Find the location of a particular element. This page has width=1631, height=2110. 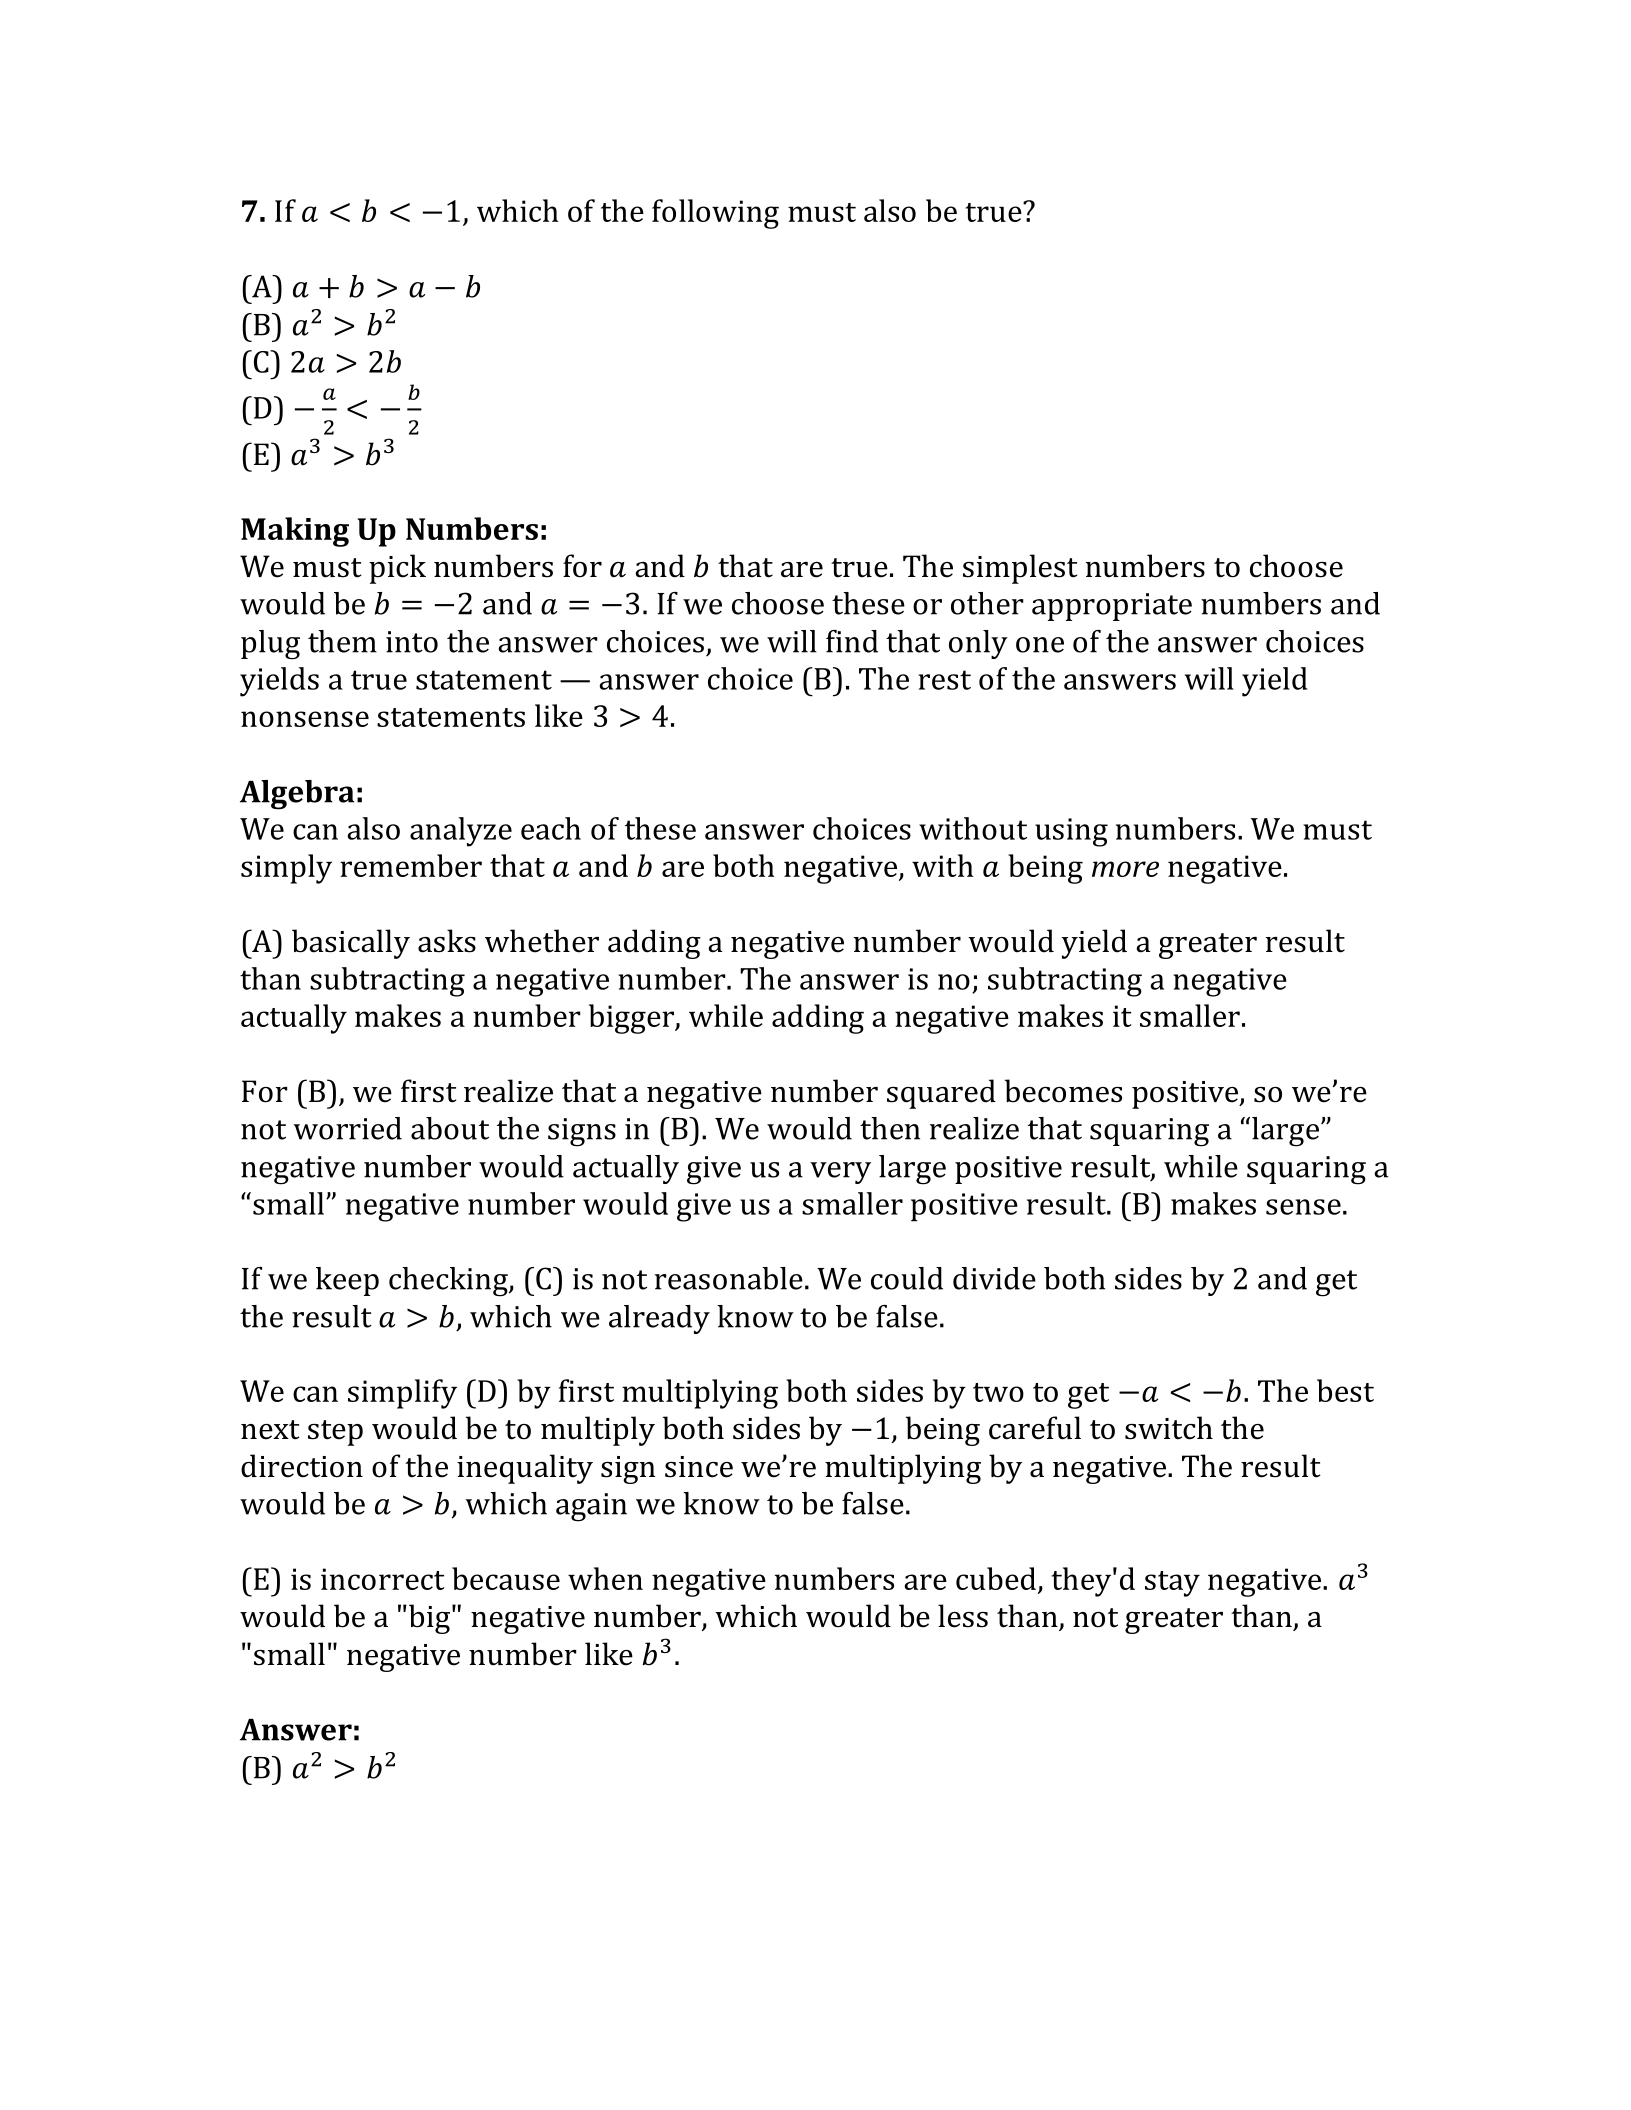

reasonable is located at coordinates (729, 1278).
